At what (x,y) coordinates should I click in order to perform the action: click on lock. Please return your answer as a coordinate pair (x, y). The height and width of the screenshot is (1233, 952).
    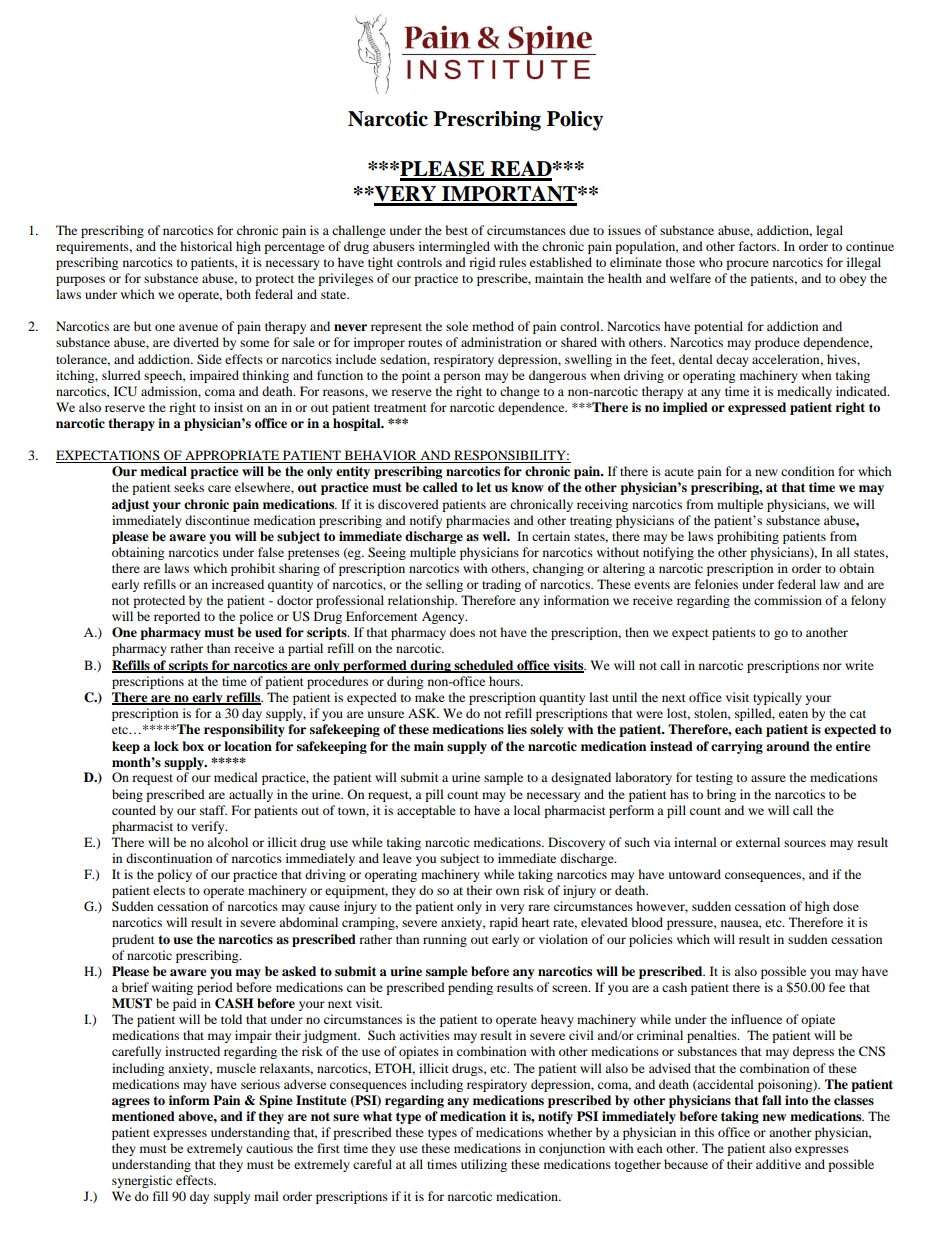
    Looking at the image, I should click on (166, 746).
